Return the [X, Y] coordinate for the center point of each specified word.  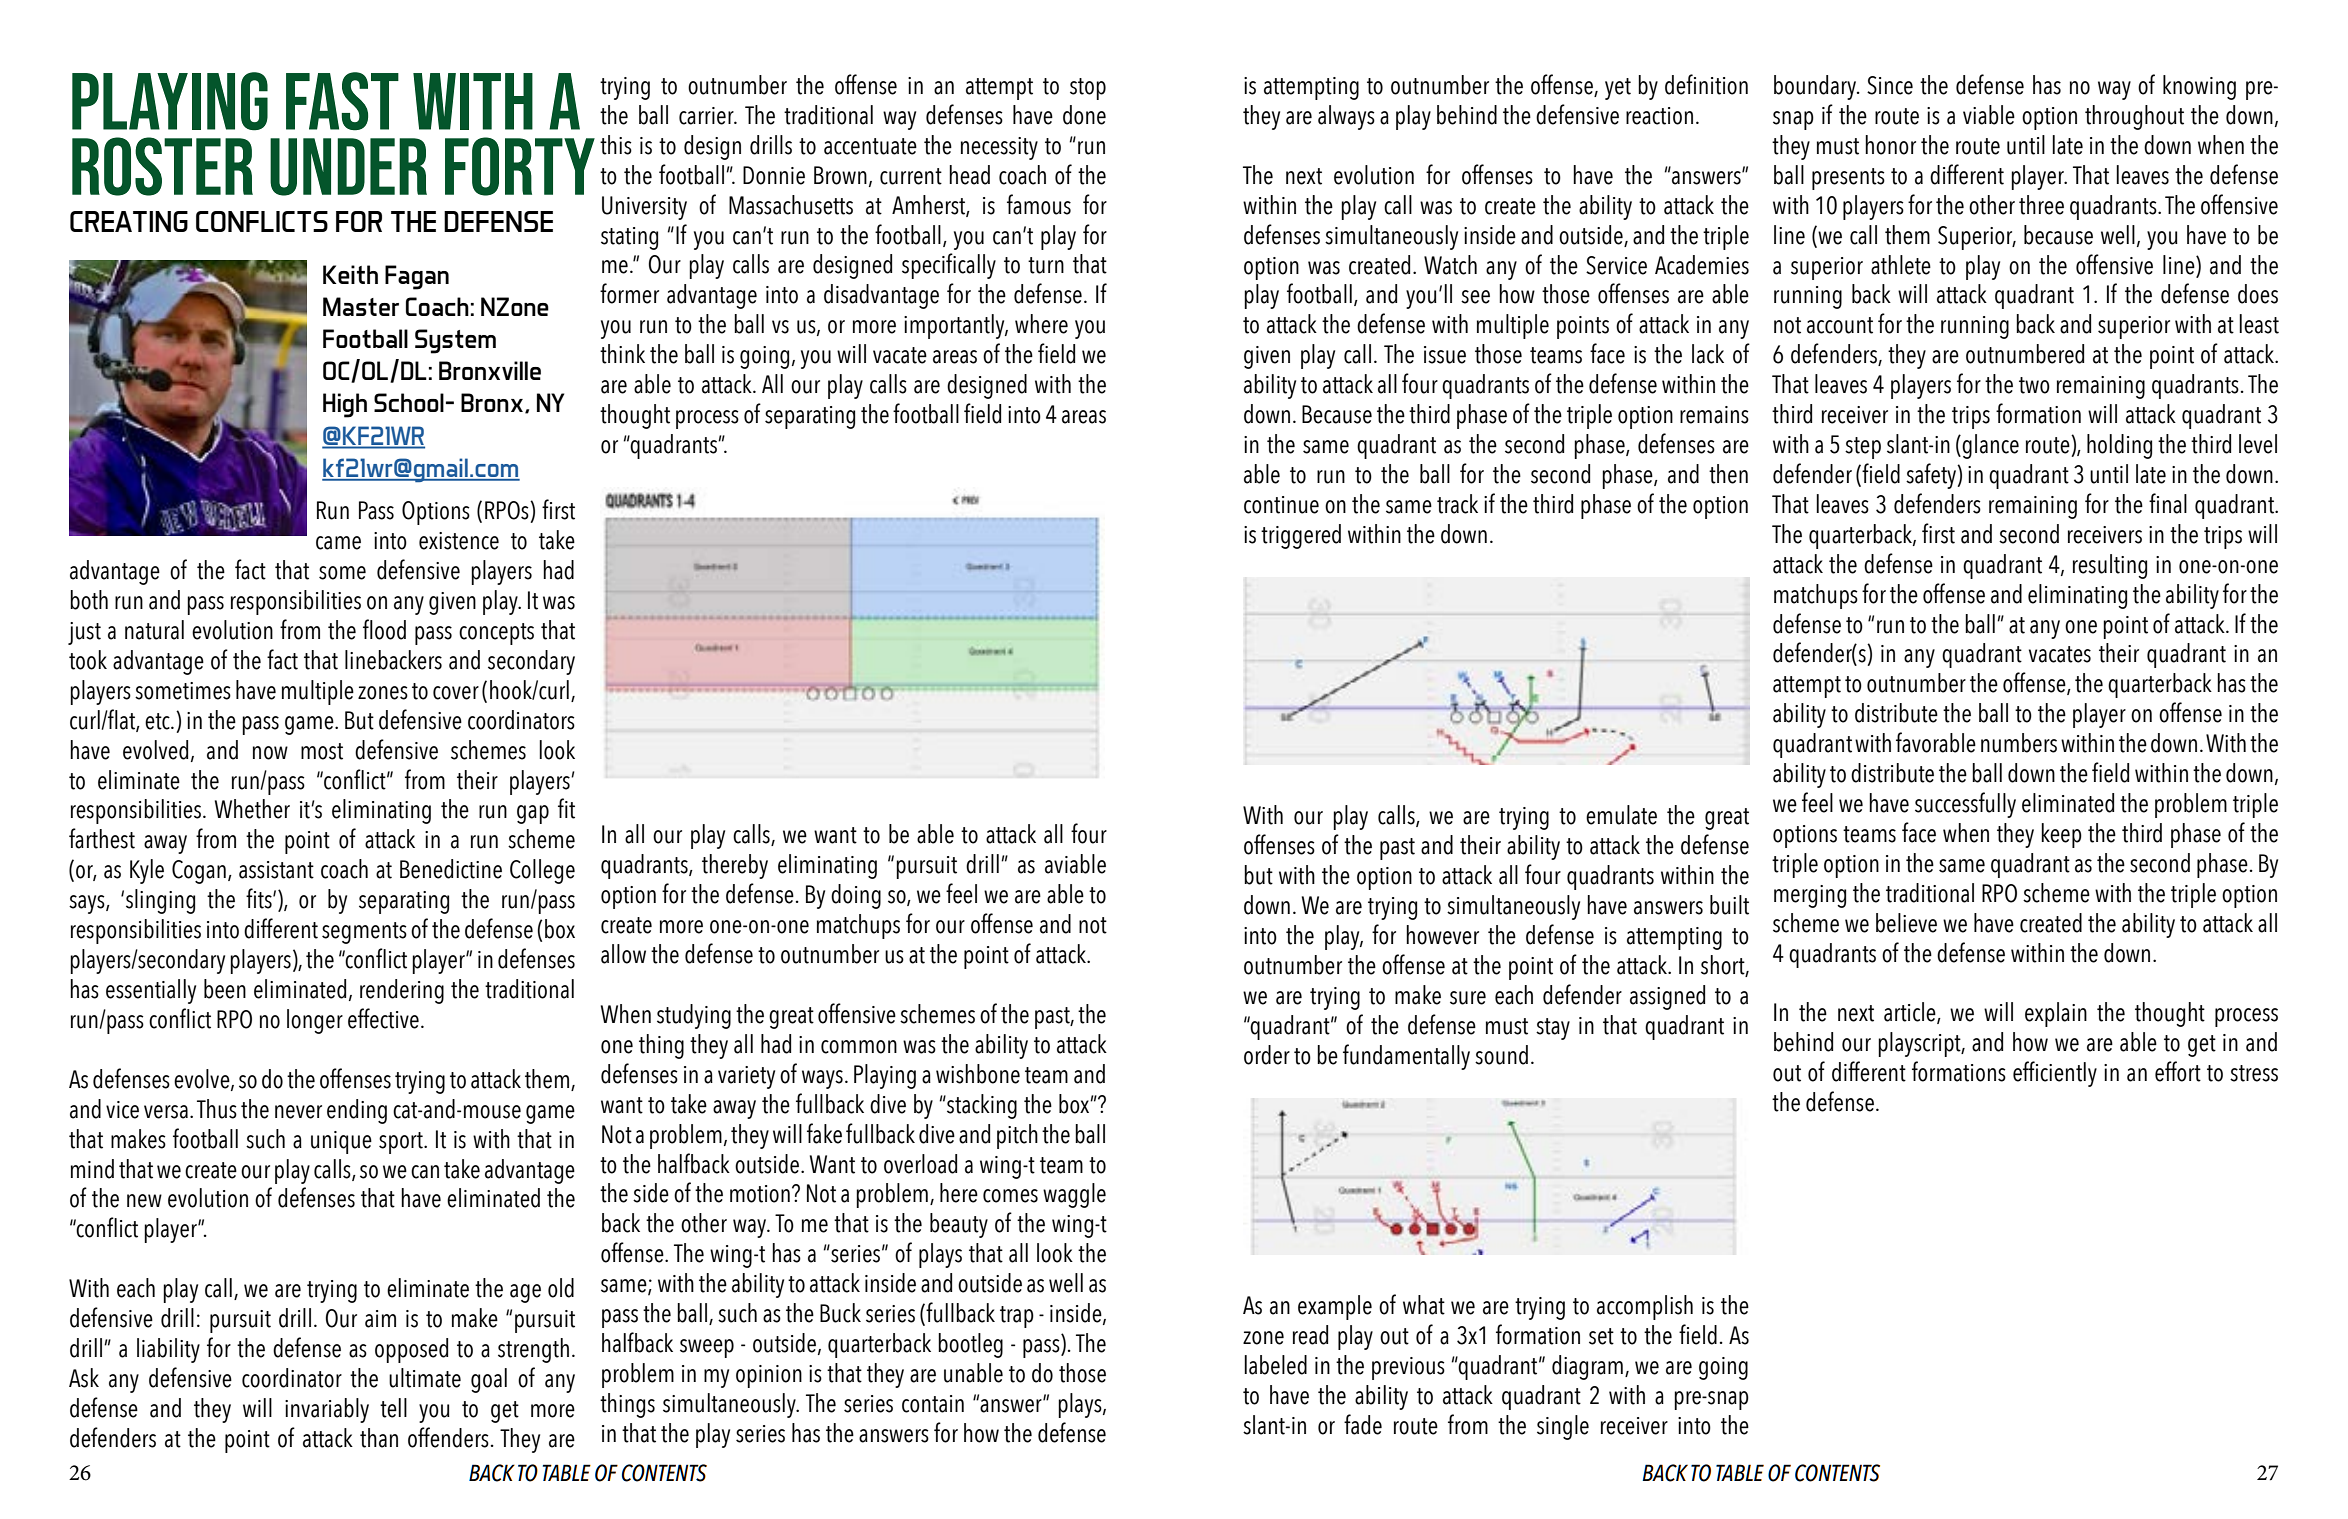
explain [2056, 1014]
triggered [1301, 536]
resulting [2110, 566]
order [1267, 1055]
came [338, 543]
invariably [327, 1410]
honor [1890, 145]
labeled [1275, 1365]
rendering [402, 991]
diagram [1587, 1367]
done [1084, 115]
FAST [342, 101]
